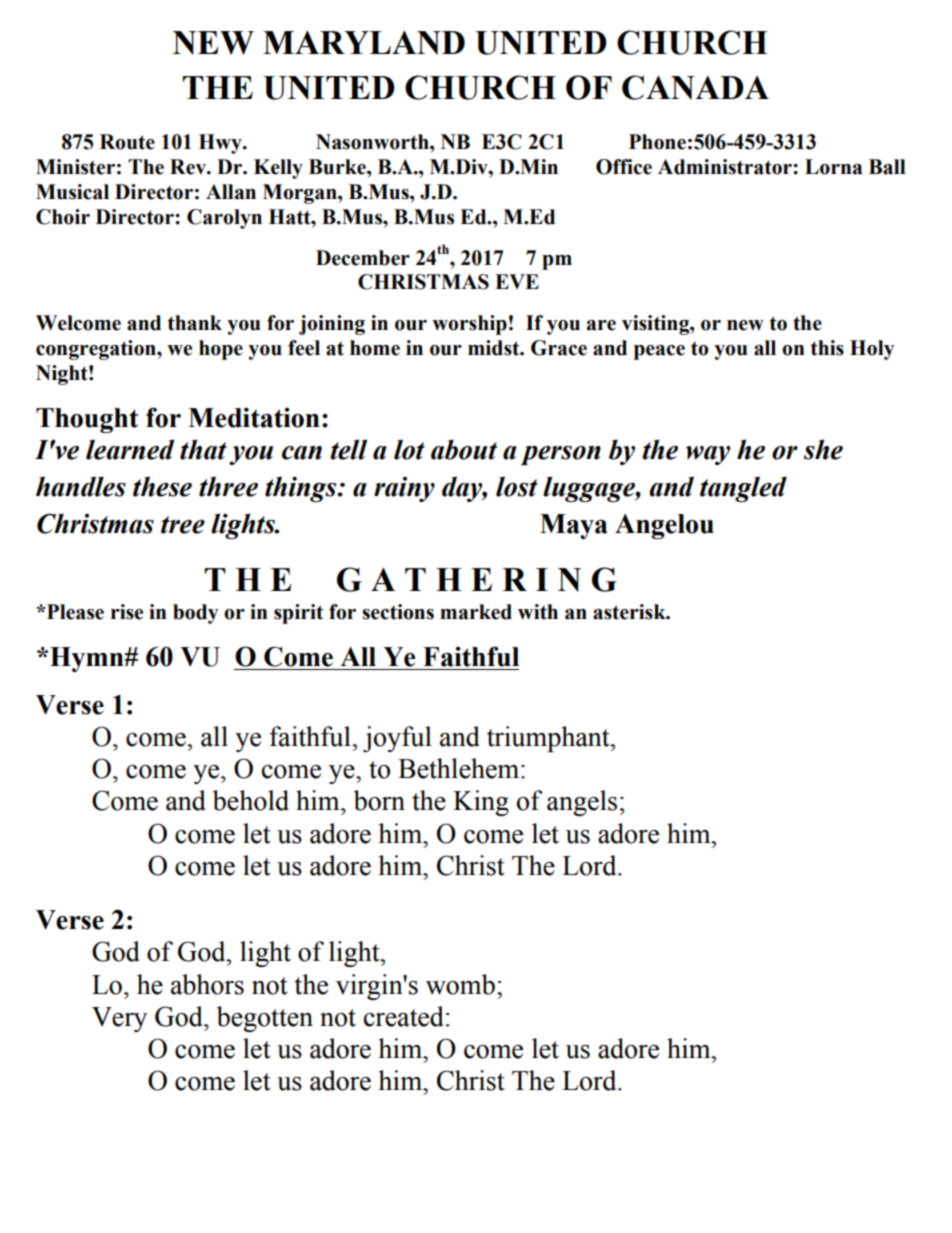  I want to click on MARYLAND, so click(364, 43).
